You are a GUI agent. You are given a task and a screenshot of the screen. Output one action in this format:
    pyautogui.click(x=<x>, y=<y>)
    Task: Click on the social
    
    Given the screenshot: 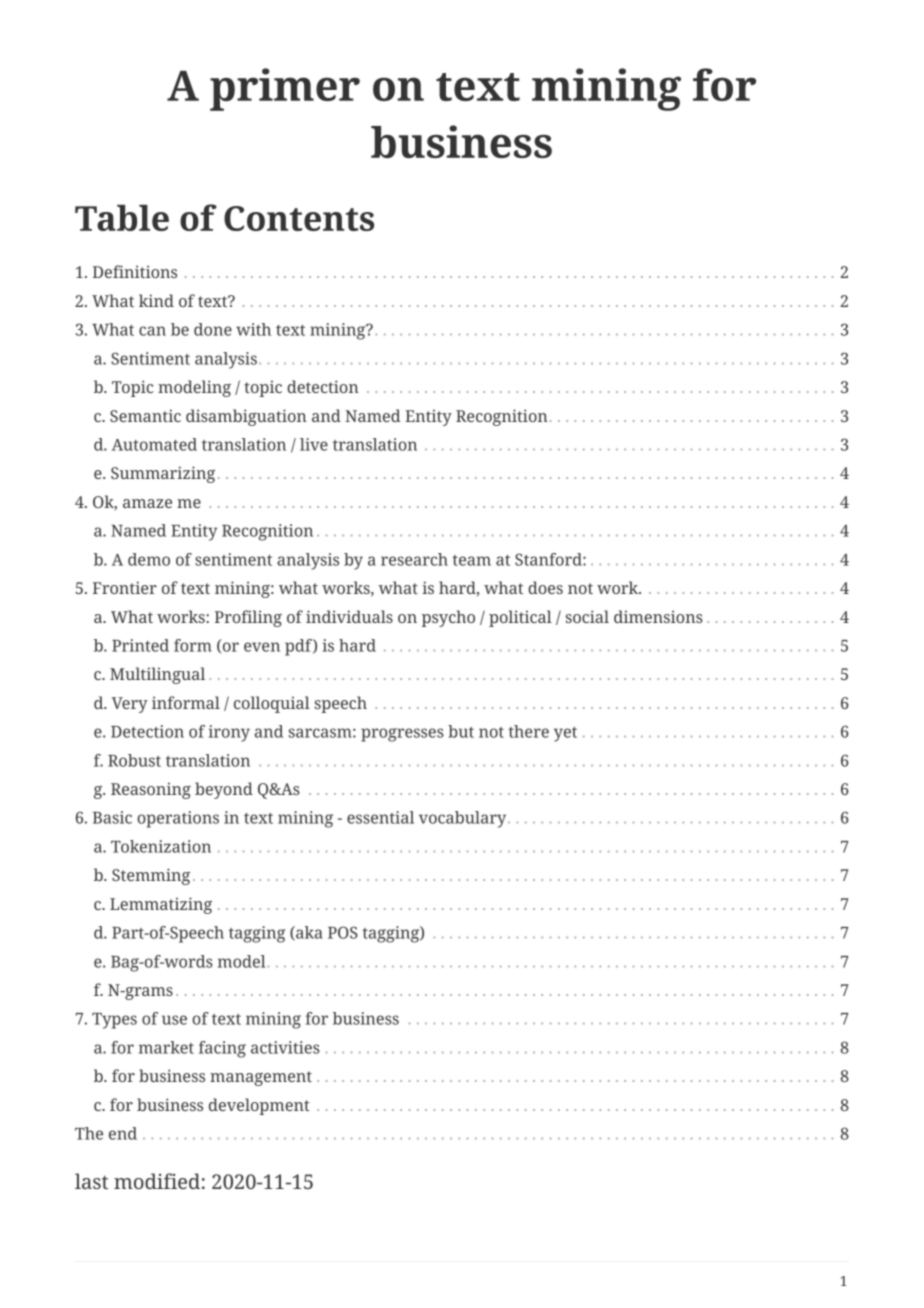 What is the action you would take?
    pyautogui.click(x=587, y=616)
